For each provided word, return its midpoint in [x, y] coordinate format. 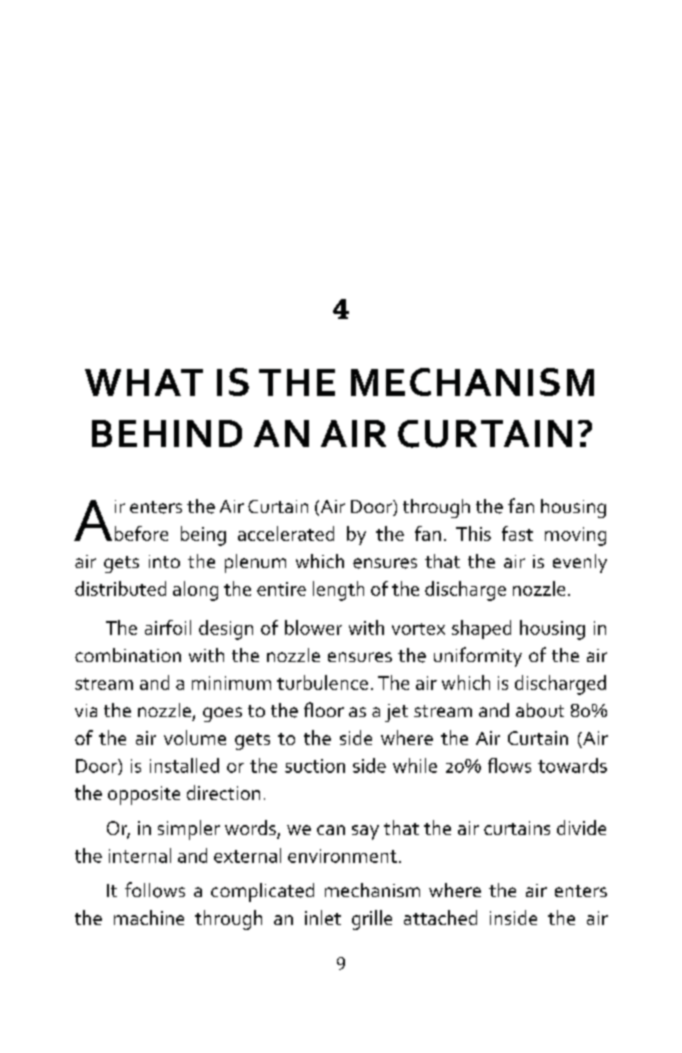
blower [313, 627]
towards [572, 765]
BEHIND [167, 433]
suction [315, 766]
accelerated [286, 533]
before [141, 533]
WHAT [144, 382]
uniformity [478, 657]
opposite [144, 795]
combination [128, 655]
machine [149, 917]
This [473, 533]
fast [517, 533]
